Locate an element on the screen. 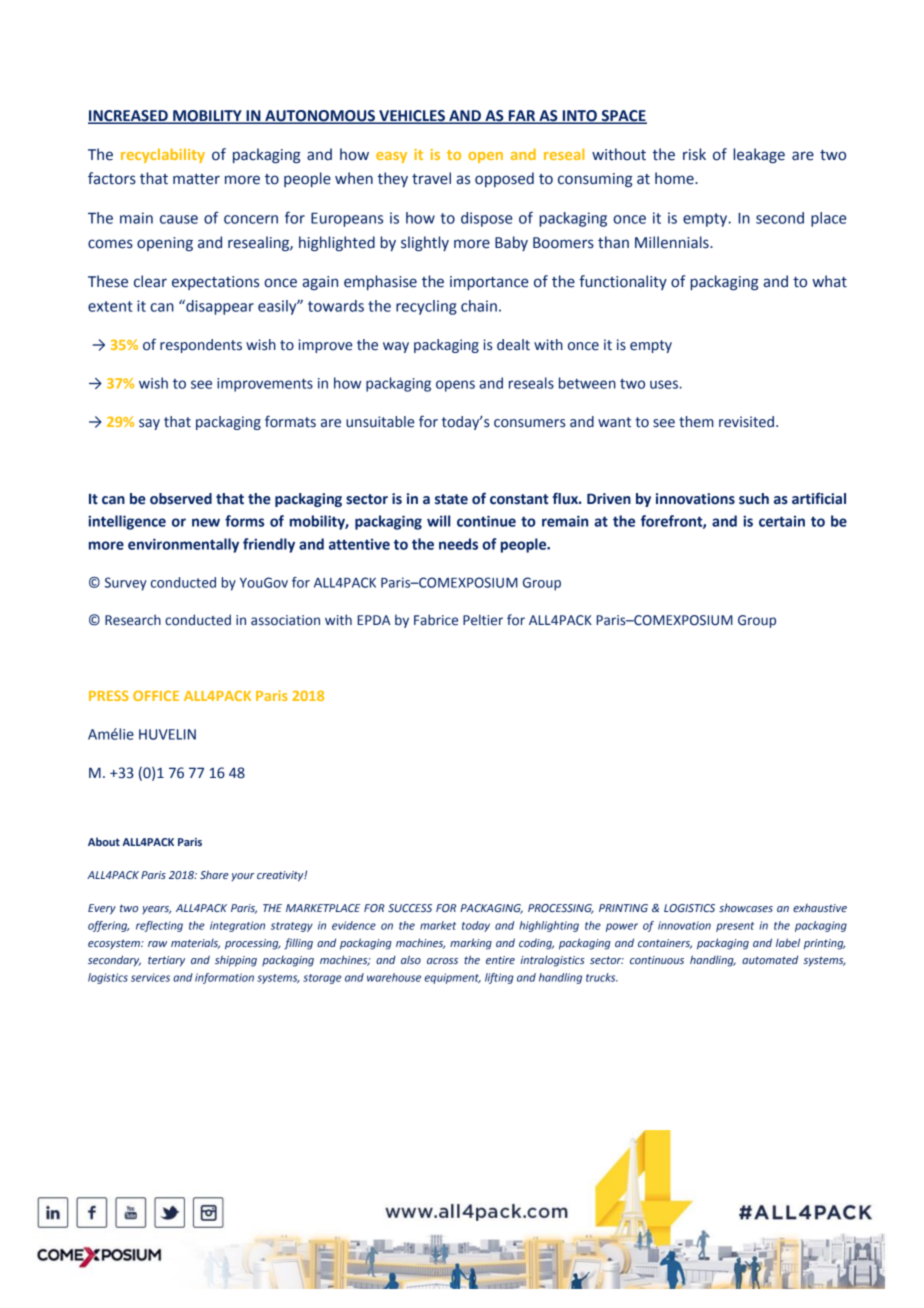  tertiary is located at coordinates (166, 961).
